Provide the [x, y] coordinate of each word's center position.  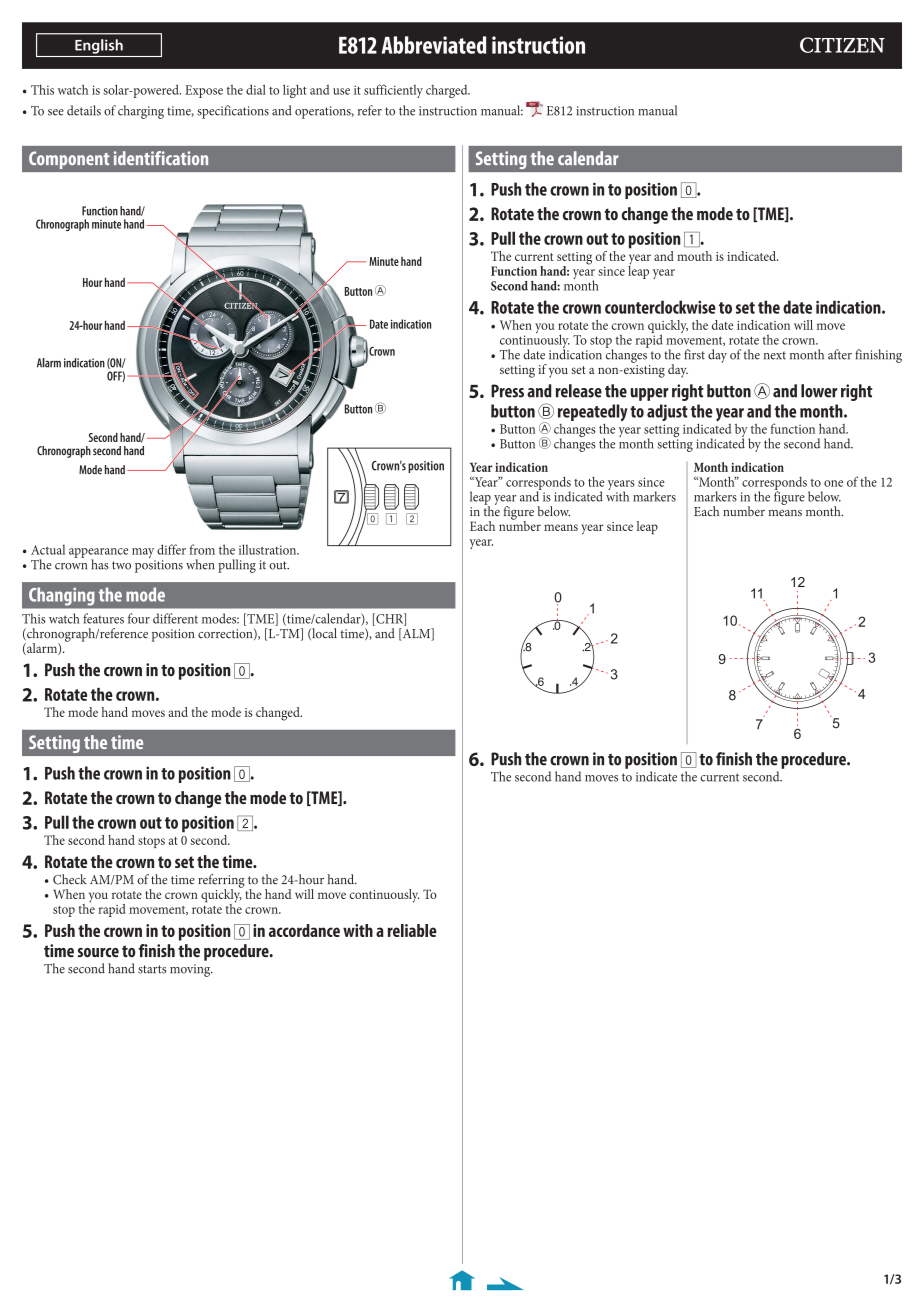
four [139, 618]
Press [507, 391]
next [775, 355]
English [99, 46]
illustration [269, 549]
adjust [667, 412]
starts [152, 969]
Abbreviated [434, 45]
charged [448, 91]
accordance [304, 930]
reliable [412, 930]
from [202, 549]
